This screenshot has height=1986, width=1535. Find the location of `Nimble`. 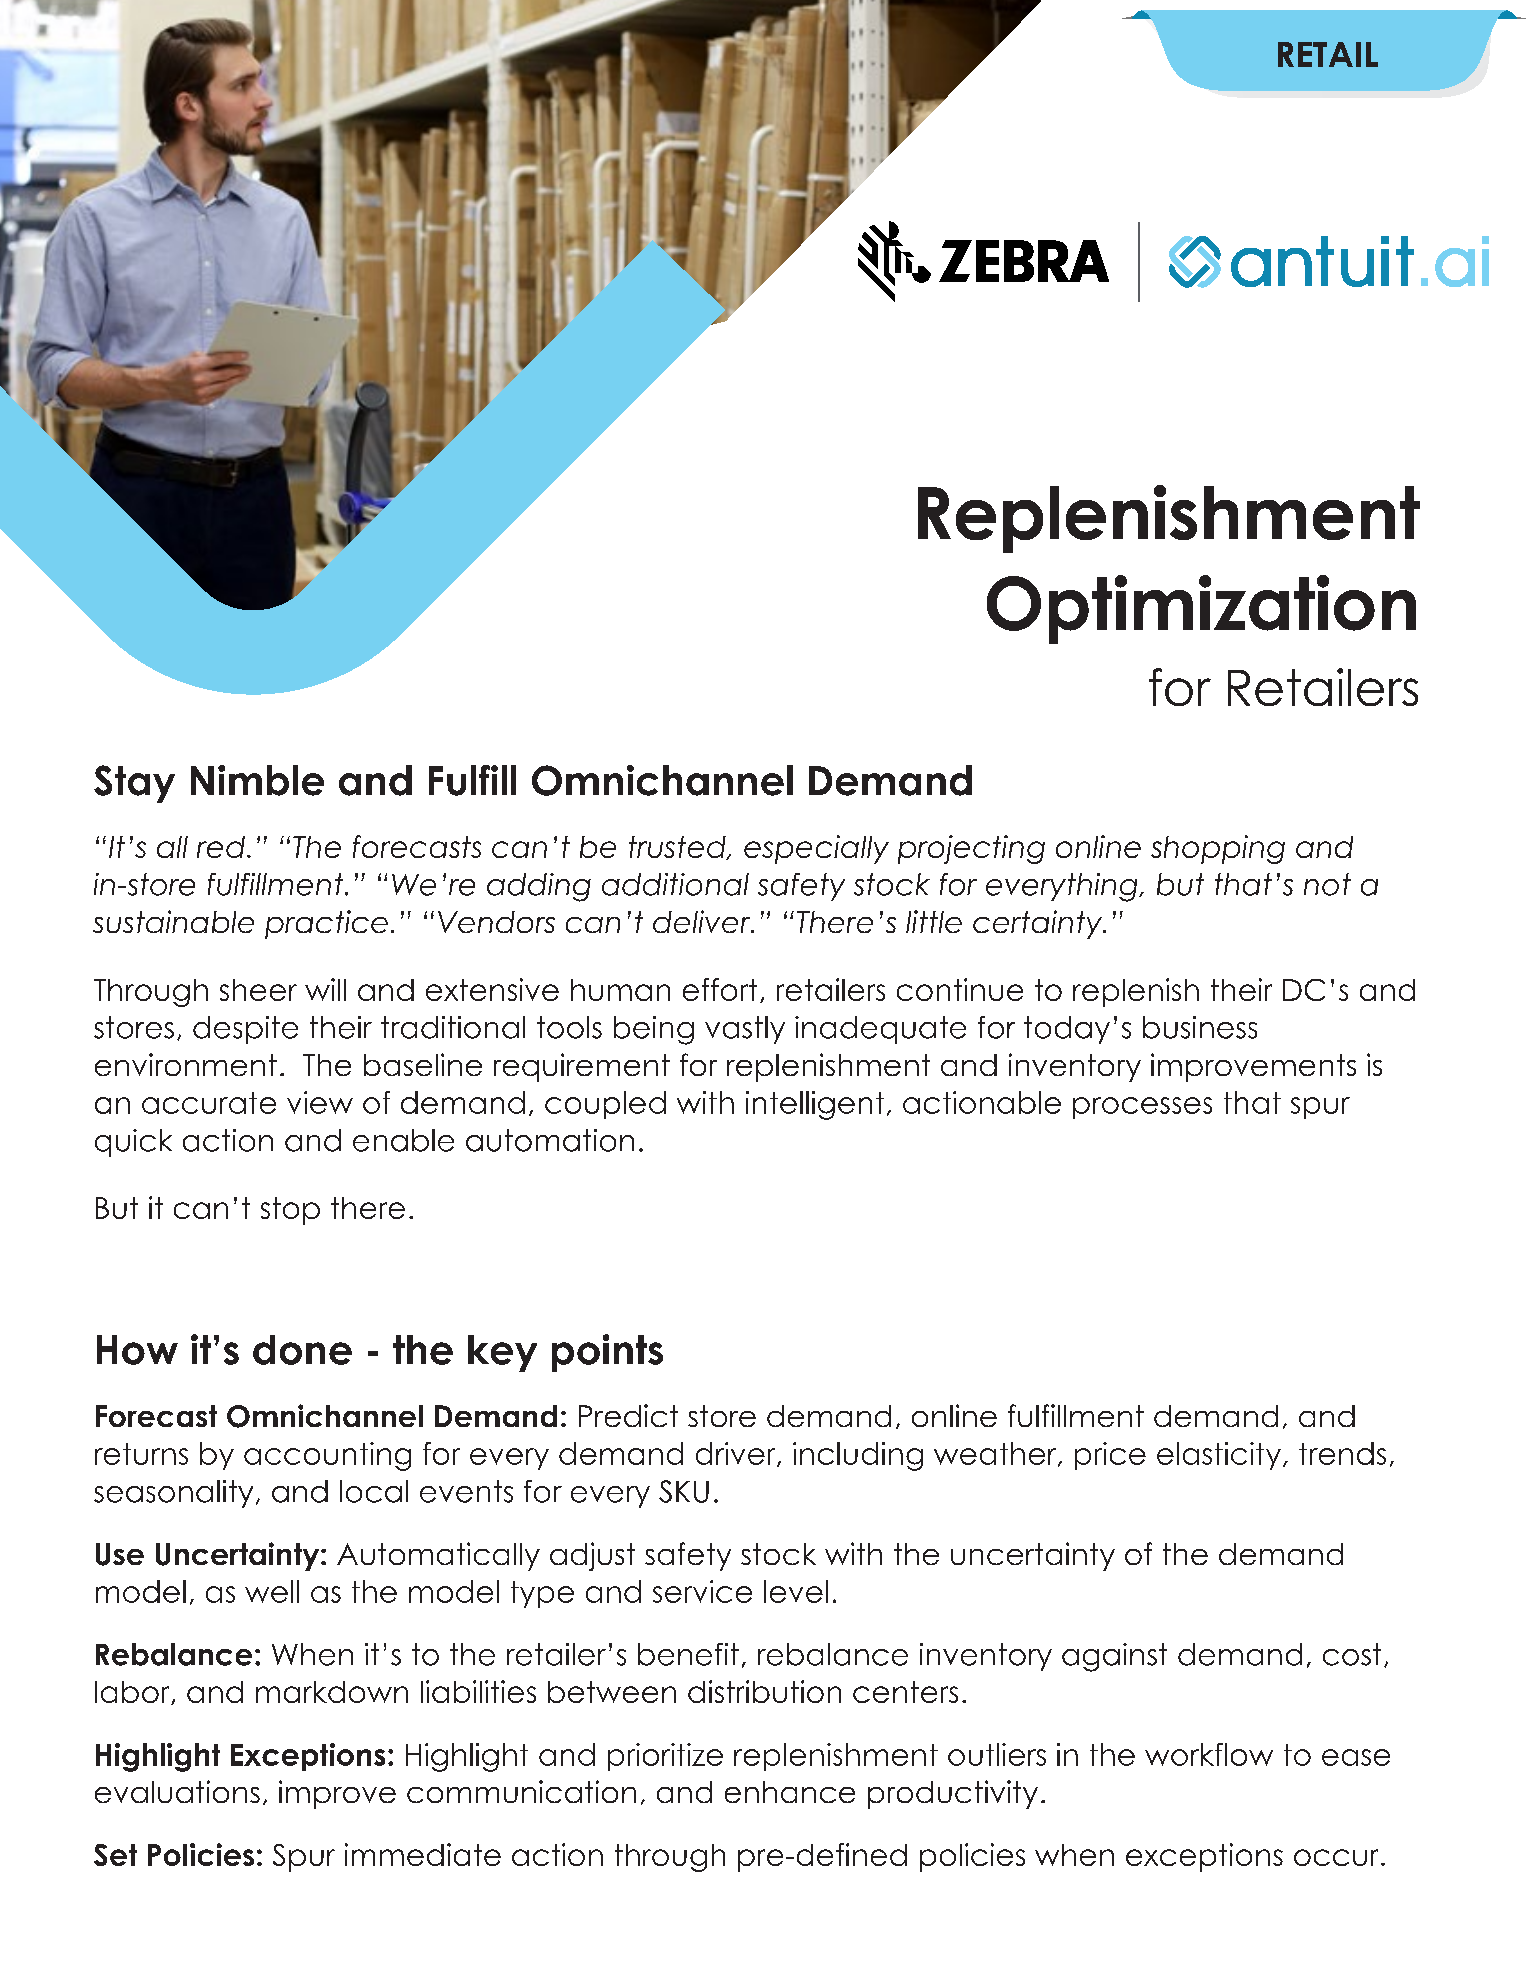

Nimble is located at coordinates (257, 780).
